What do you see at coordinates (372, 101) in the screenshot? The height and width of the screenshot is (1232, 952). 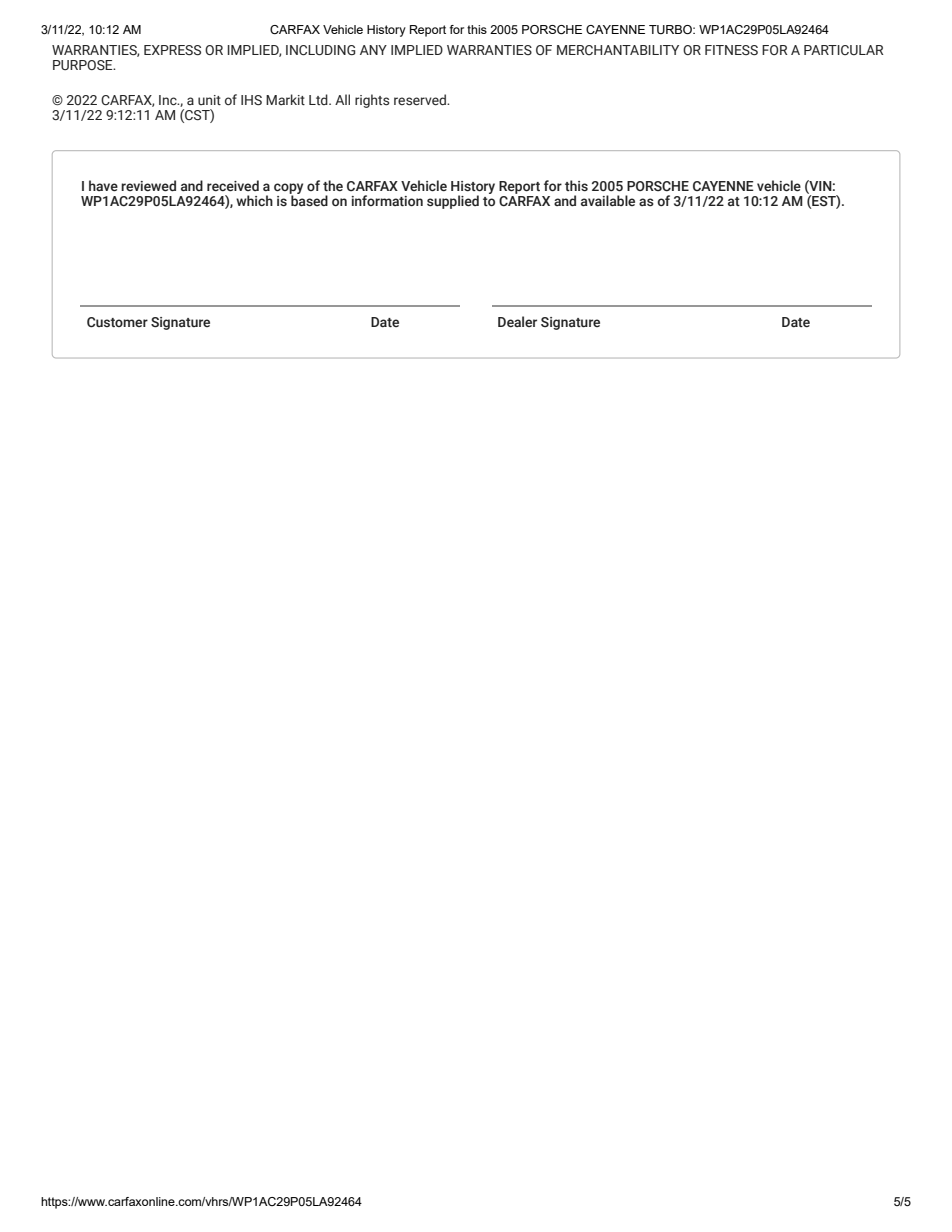 I see `rights` at bounding box center [372, 101].
